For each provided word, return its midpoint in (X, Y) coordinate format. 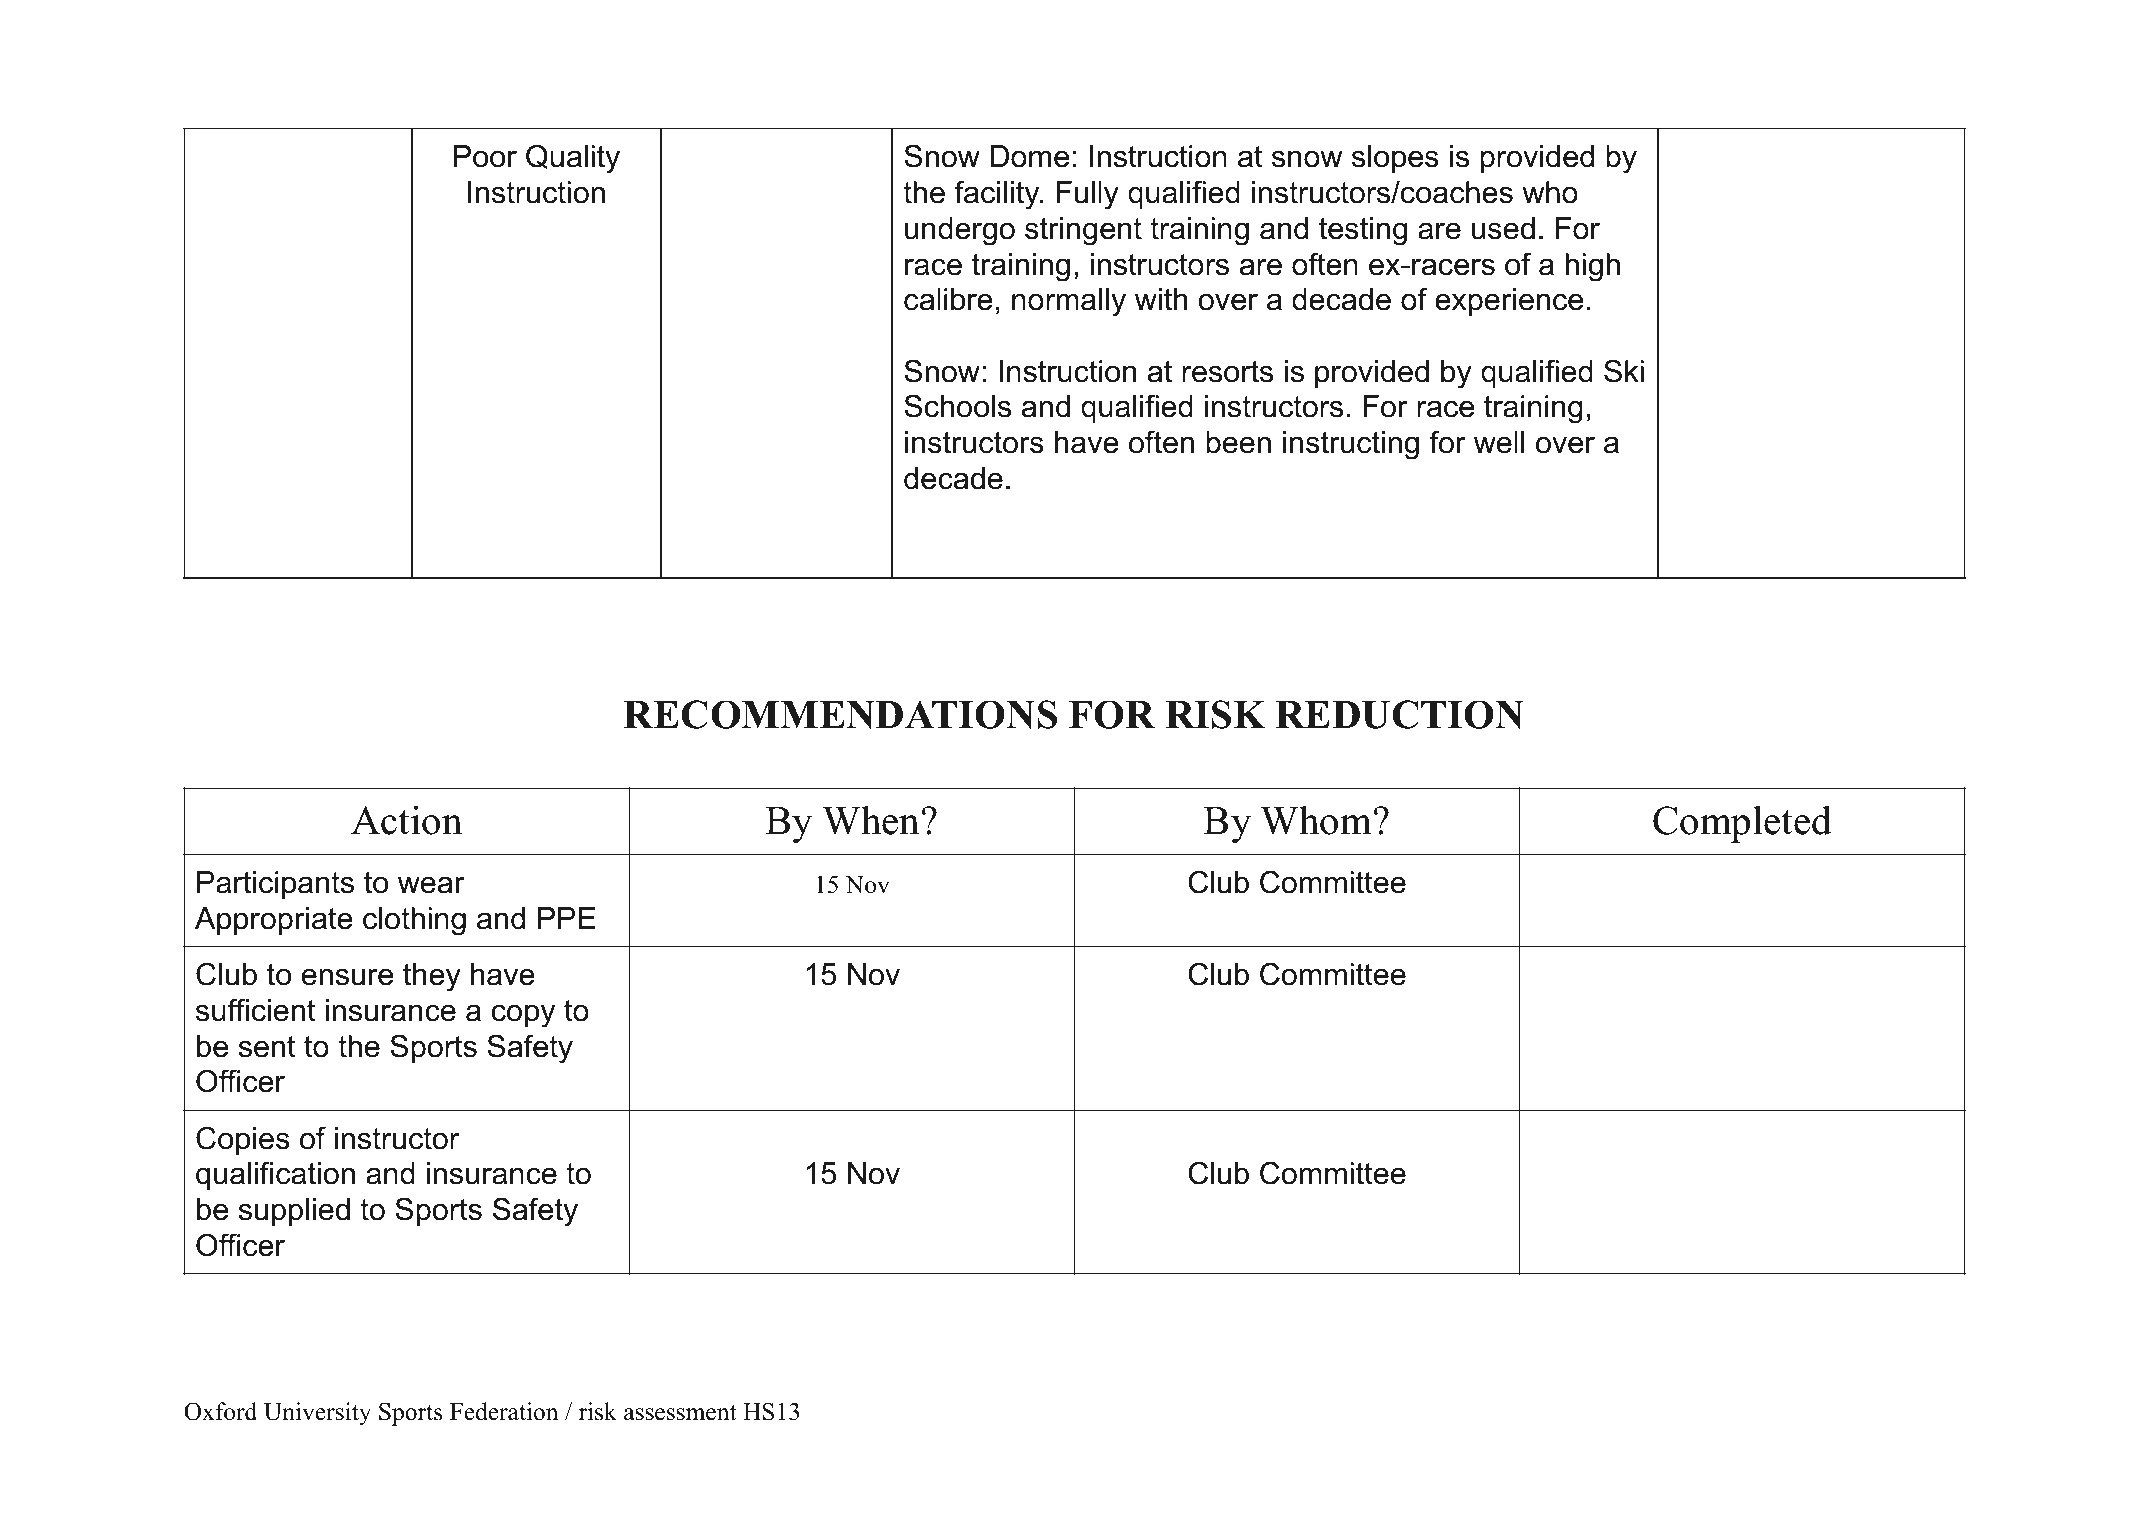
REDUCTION (1400, 714)
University (317, 1414)
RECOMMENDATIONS (840, 714)
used (1503, 228)
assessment (680, 1413)
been (1238, 442)
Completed (1742, 824)
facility (998, 195)
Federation (504, 1411)
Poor (485, 156)
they (432, 977)
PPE (567, 918)
